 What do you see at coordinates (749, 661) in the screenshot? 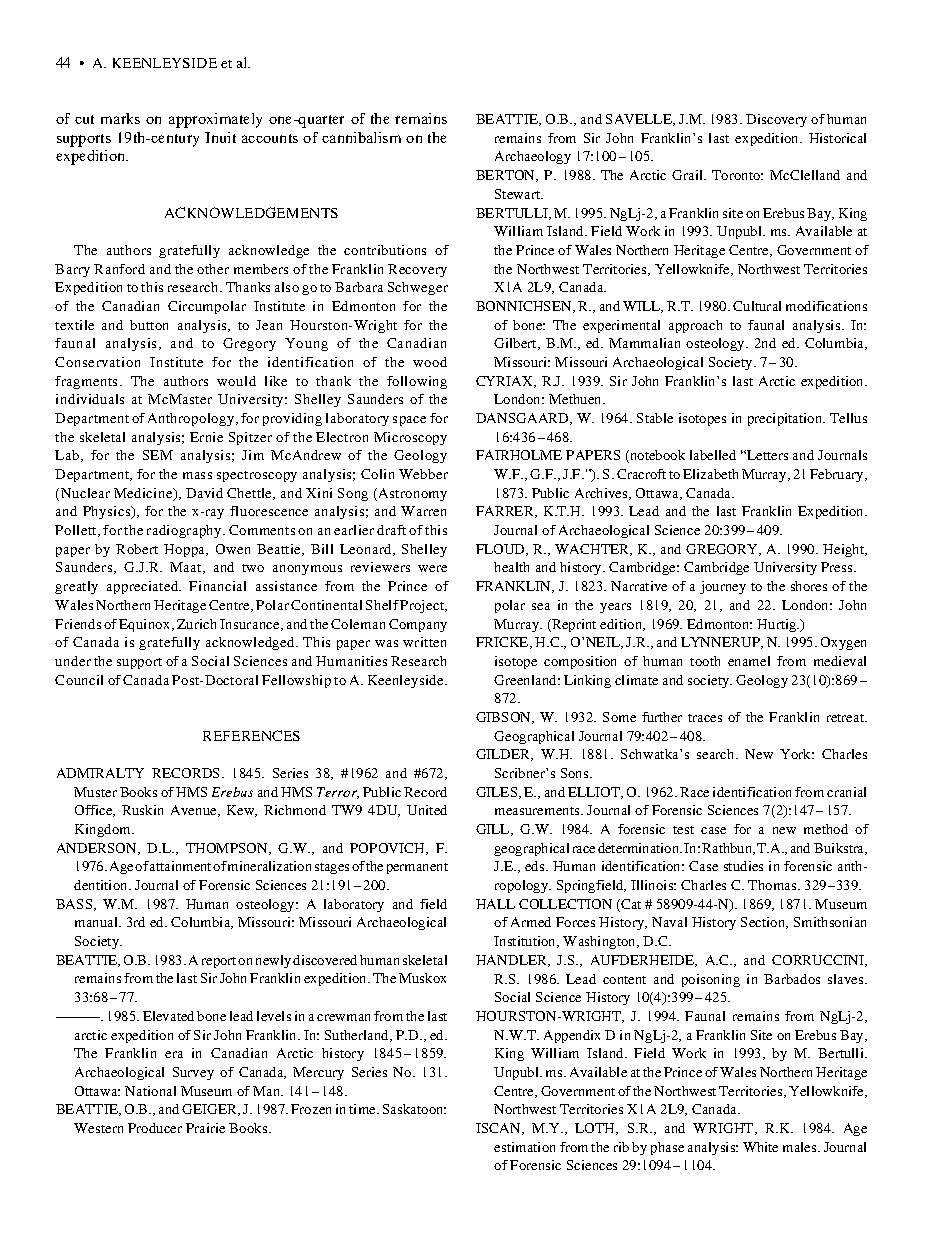
I see `enamel` at bounding box center [749, 661].
